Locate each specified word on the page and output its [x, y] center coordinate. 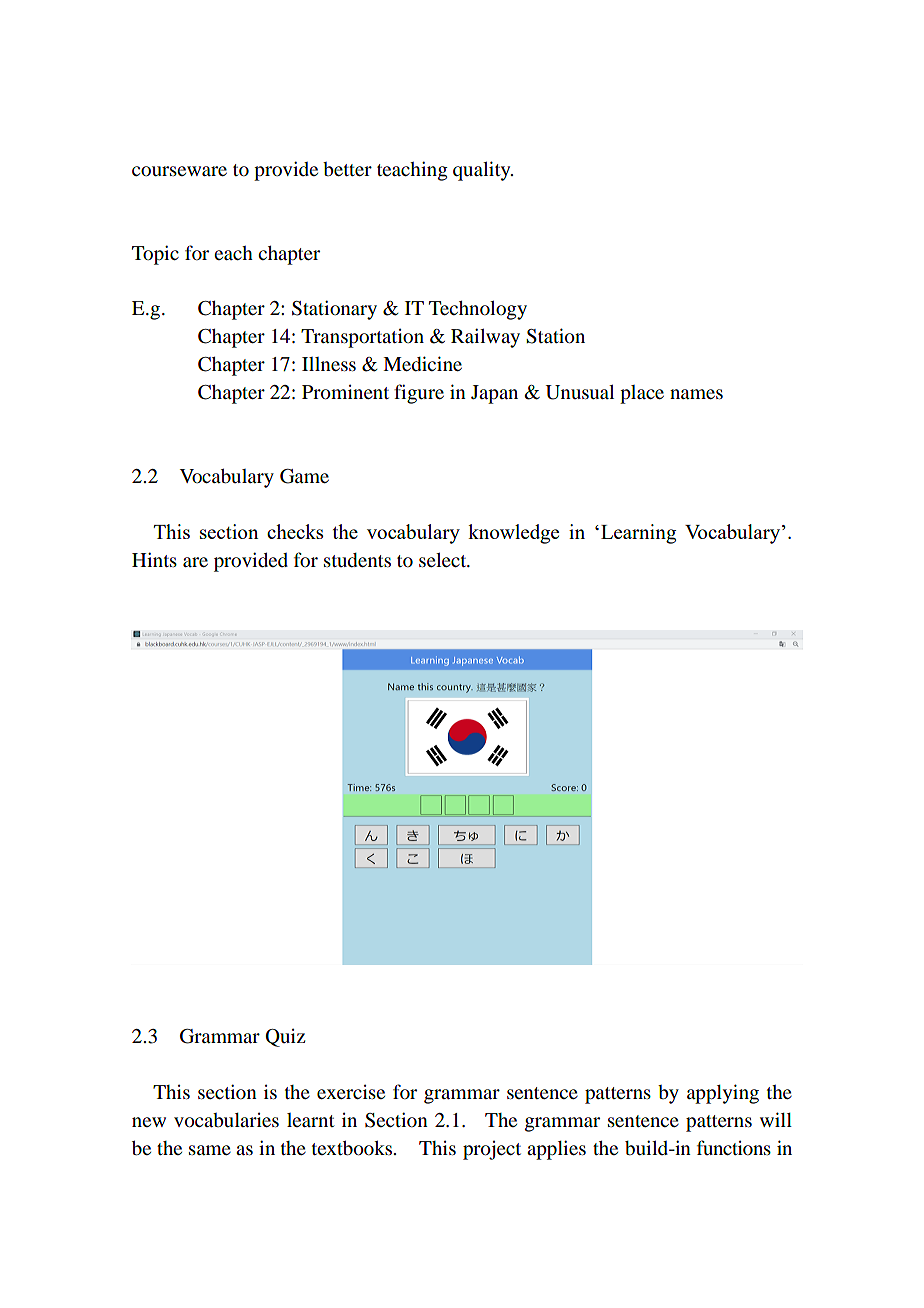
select [444, 560]
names [696, 394]
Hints [154, 559]
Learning [638, 534]
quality [483, 171]
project [492, 1150]
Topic [155, 255]
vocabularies [226, 1120]
